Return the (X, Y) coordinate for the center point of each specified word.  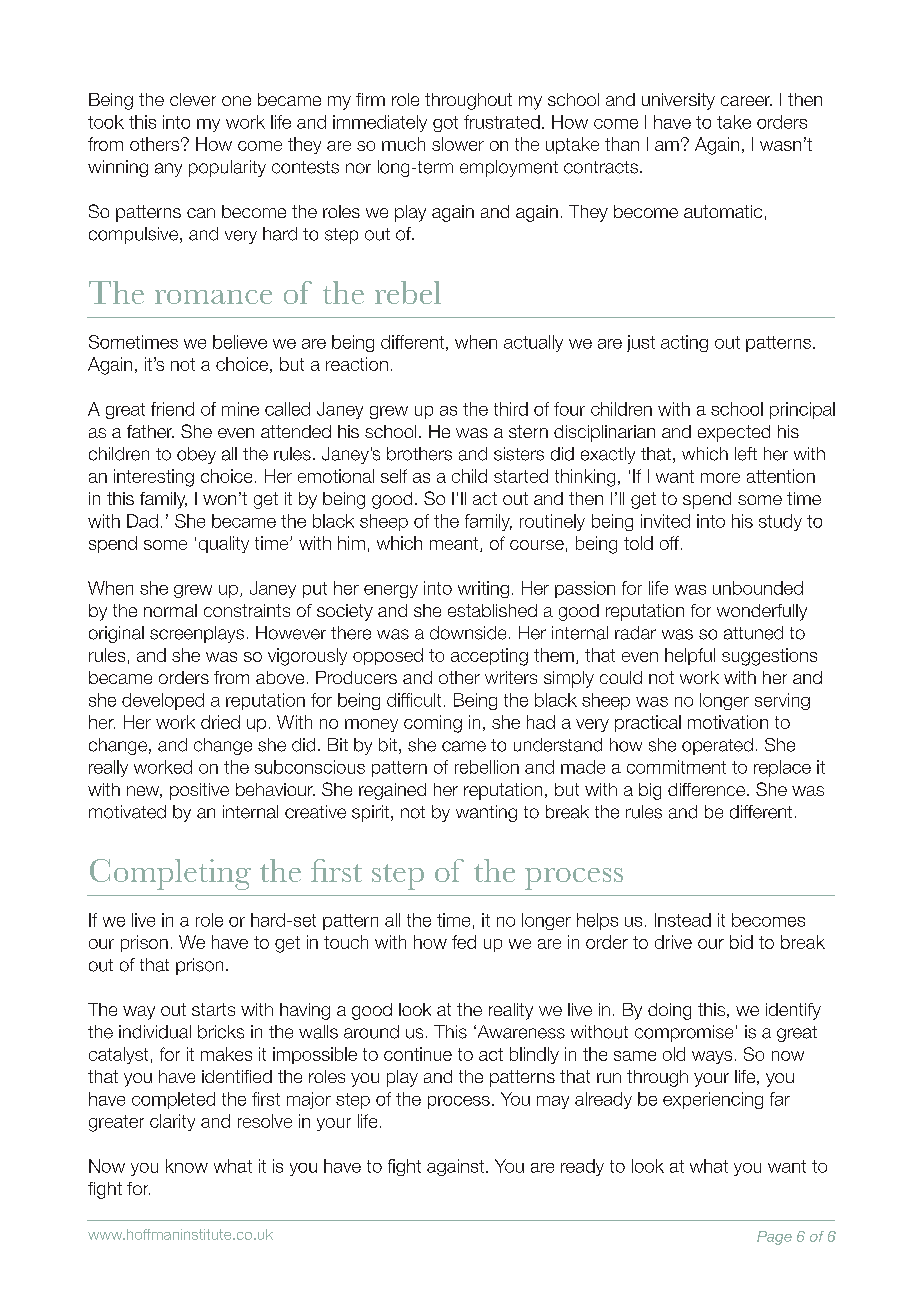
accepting (489, 657)
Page (774, 1238)
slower (458, 144)
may (553, 1102)
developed (163, 701)
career (746, 101)
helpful (690, 656)
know (187, 1166)
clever (193, 99)
